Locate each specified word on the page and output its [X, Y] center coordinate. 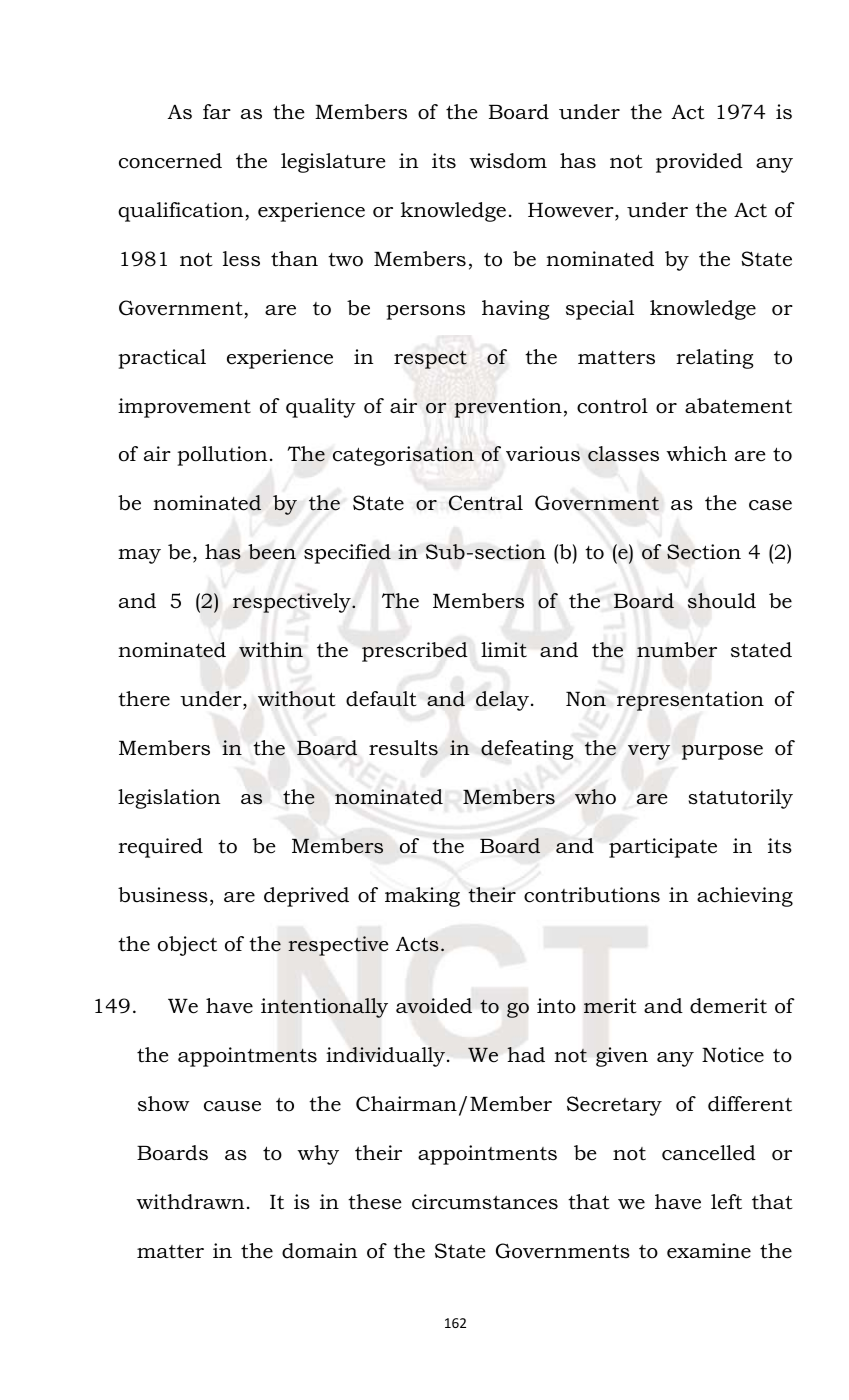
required [160, 848]
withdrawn [190, 1202]
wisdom [508, 161]
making [422, 897]
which [696, 454]
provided [699, 163]
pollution [222, 456]
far [217, 111]
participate [663, 848]
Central [486, 503]
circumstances [485, 1202]
